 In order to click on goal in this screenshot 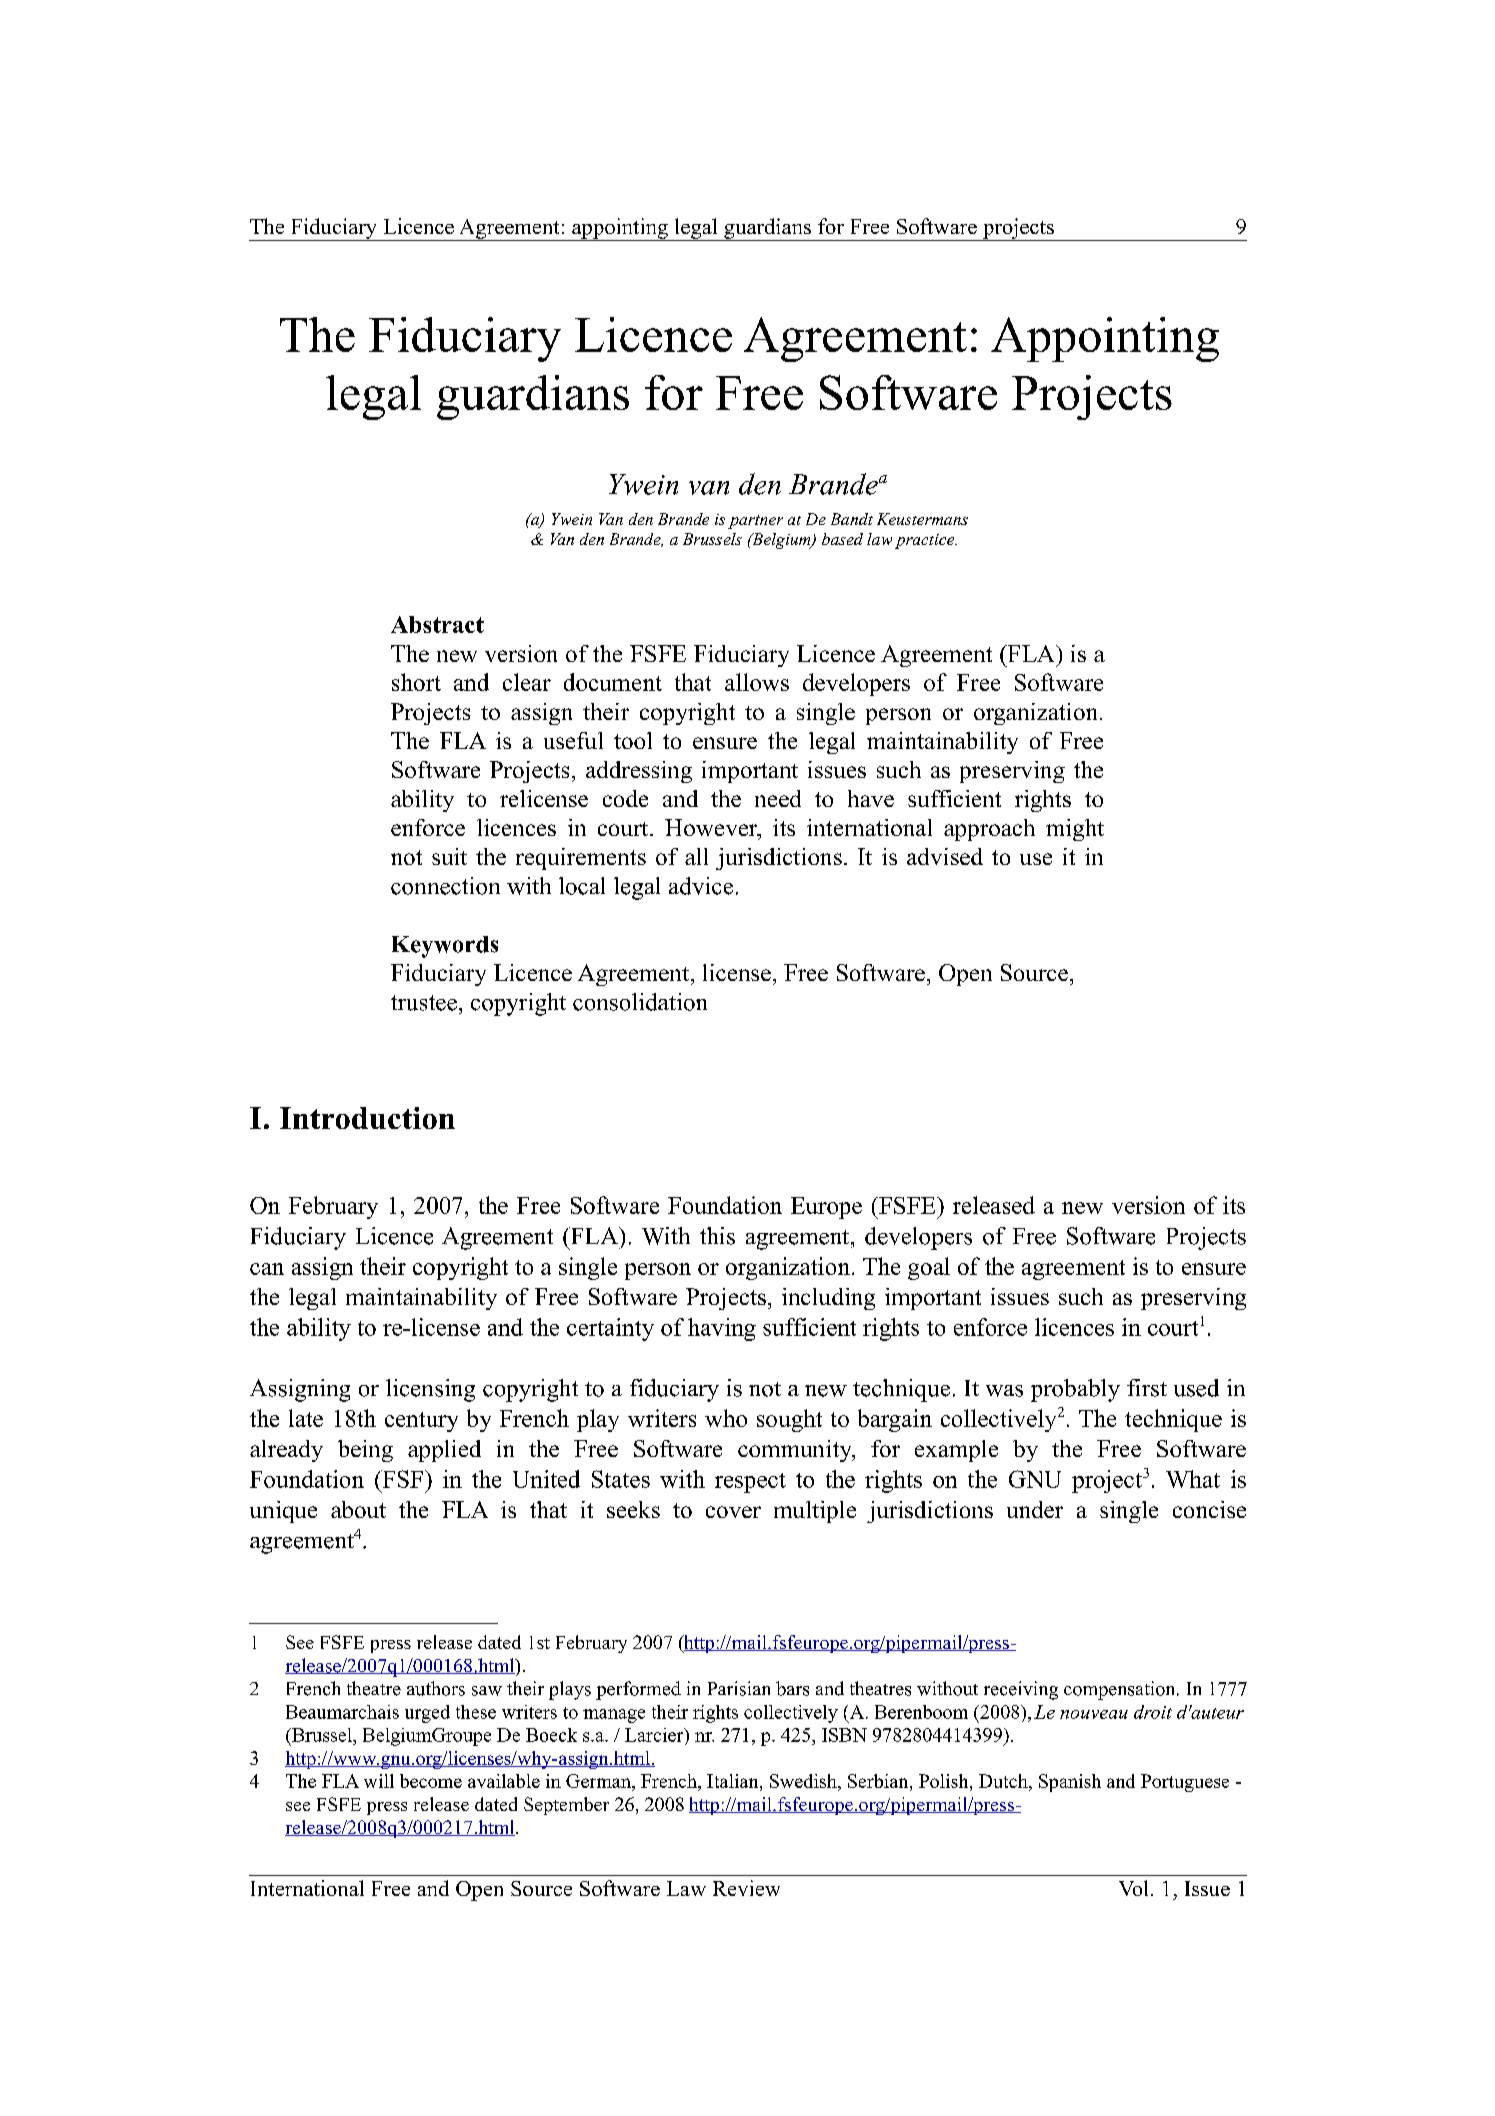, I will do `click(929, 1268)`.
